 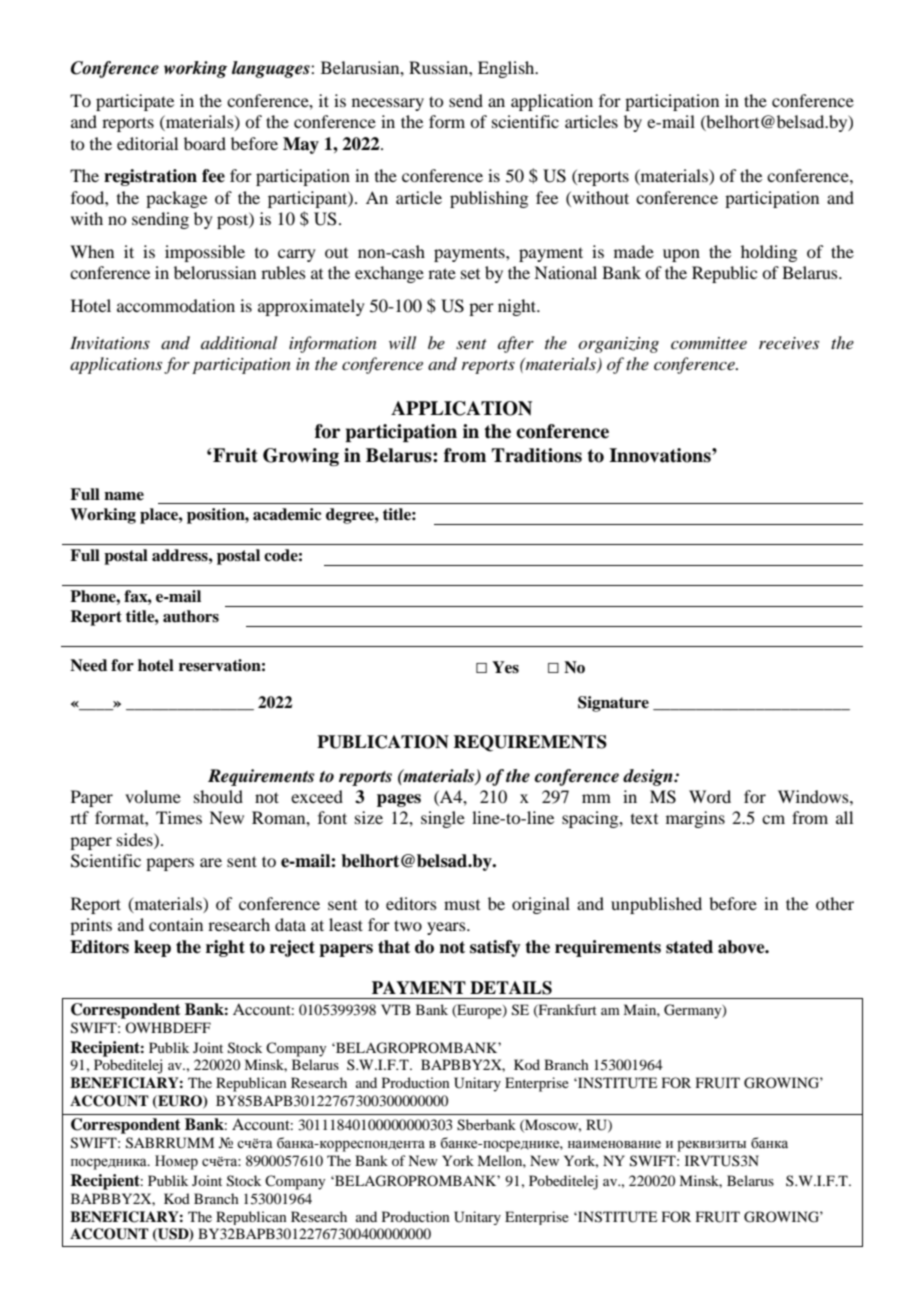 I want to click on keep, so click(x=152, y=948).
